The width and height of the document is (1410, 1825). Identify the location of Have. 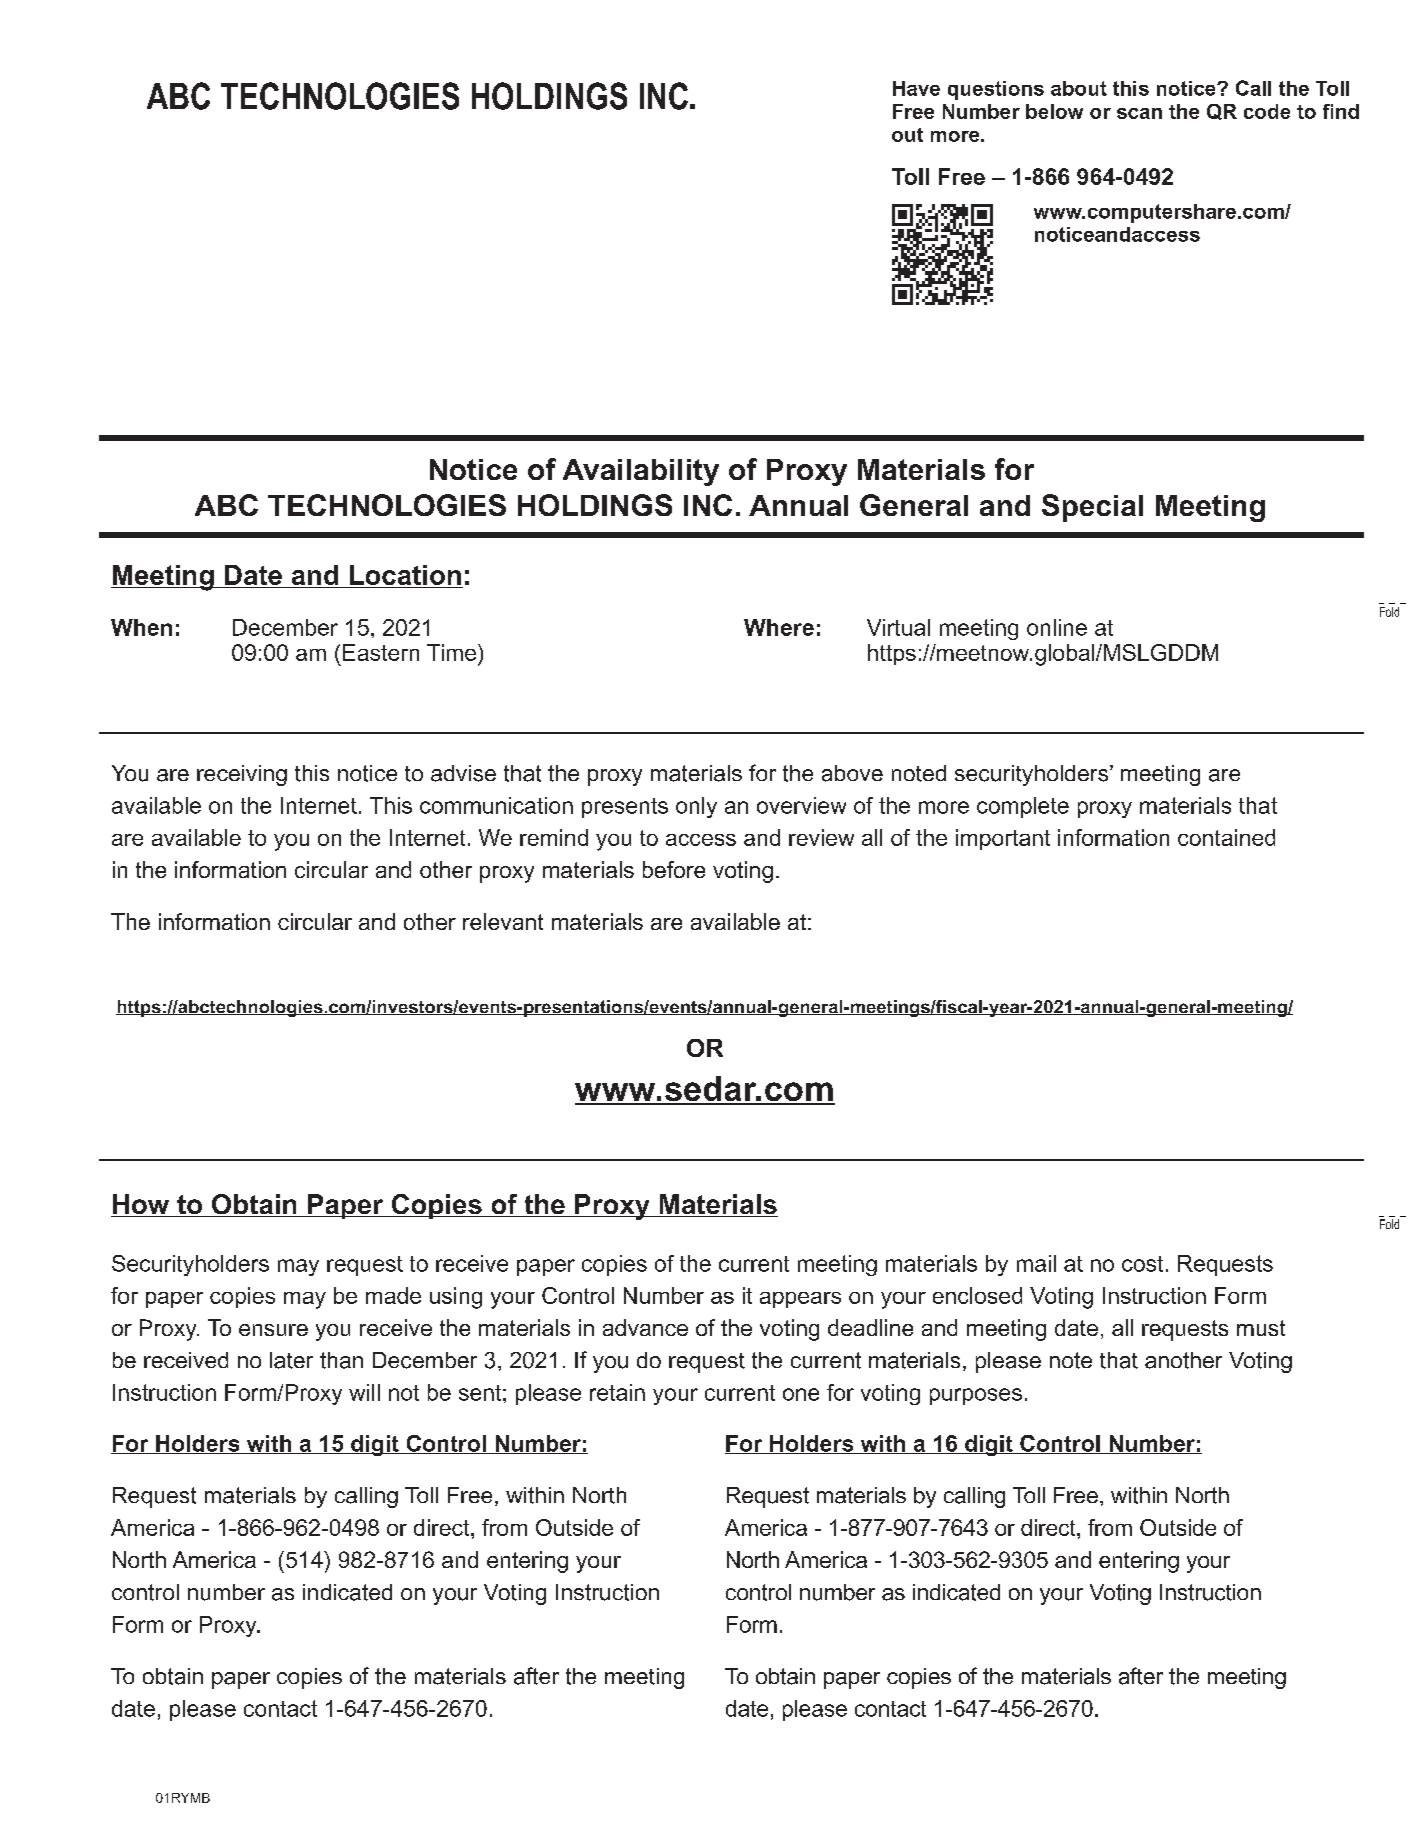
(916, 88).
